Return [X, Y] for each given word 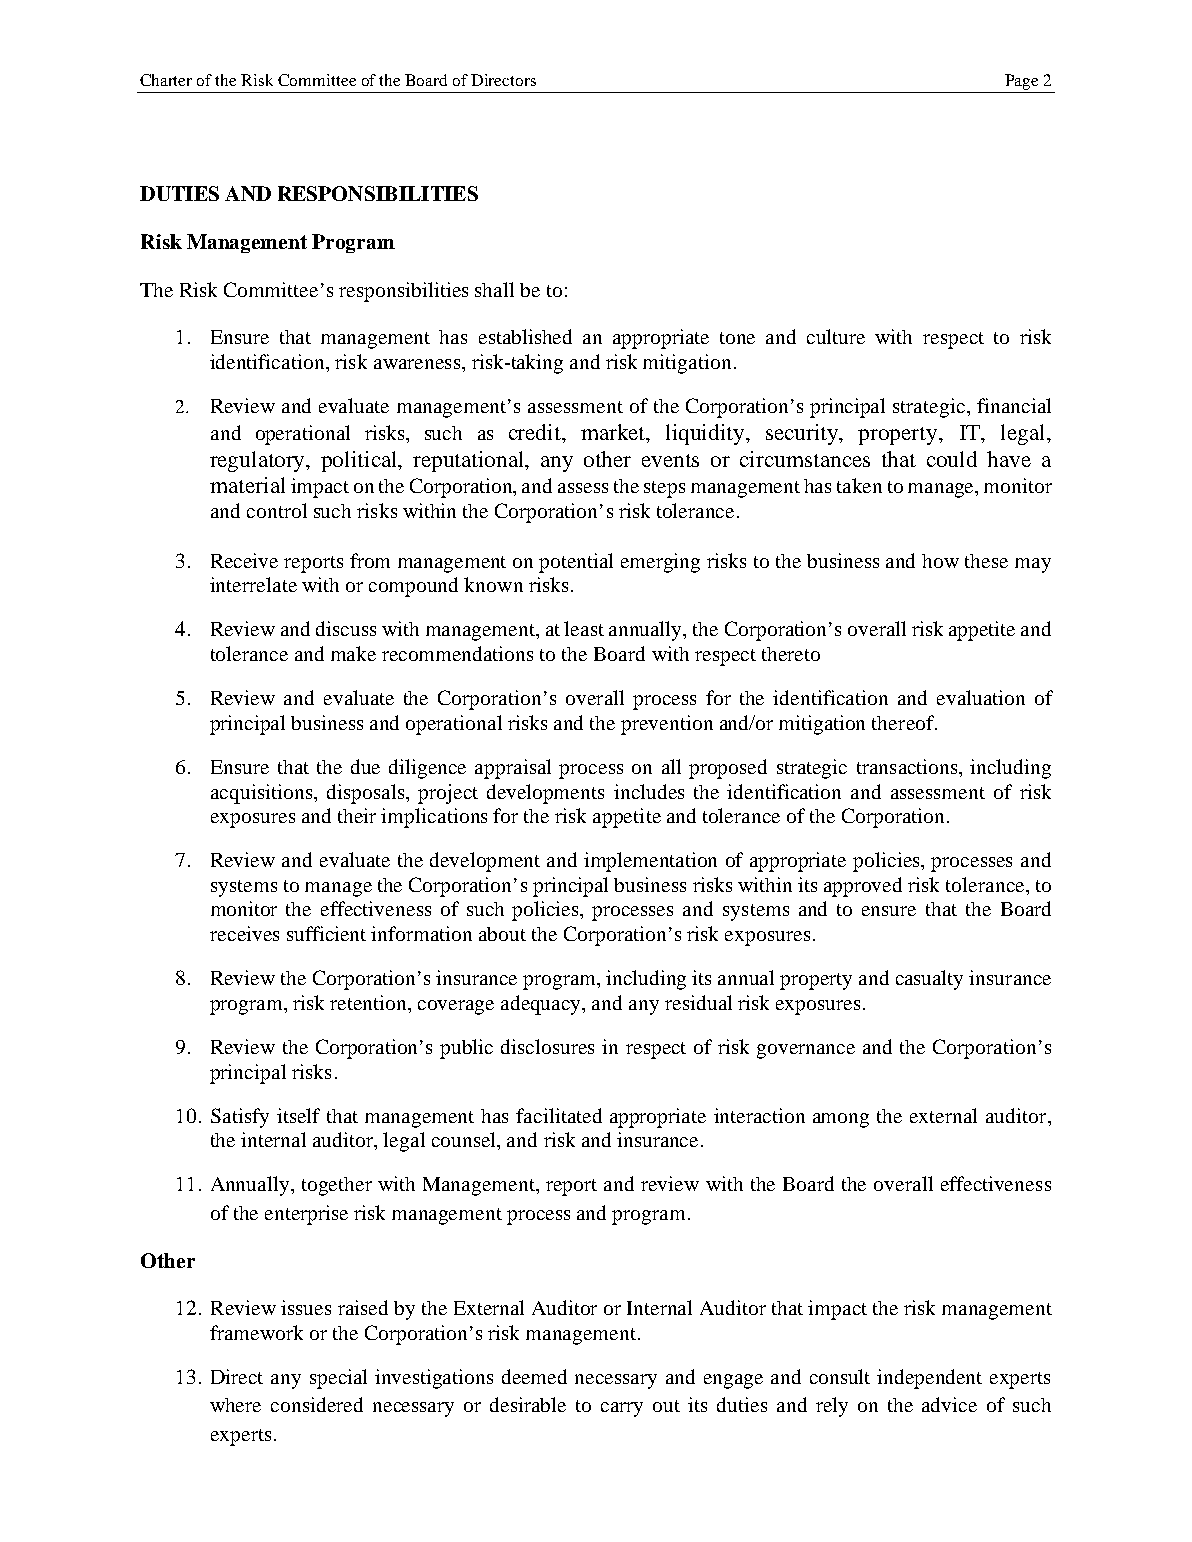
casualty [929, 980]
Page [1021, 83]
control [277, 510]
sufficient [326, 933]
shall [494, 289]
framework [256, 1332]
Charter [166, 80]
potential [576, 563]
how [940, 561]
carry [622, 1409]
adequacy [542, 1005]
